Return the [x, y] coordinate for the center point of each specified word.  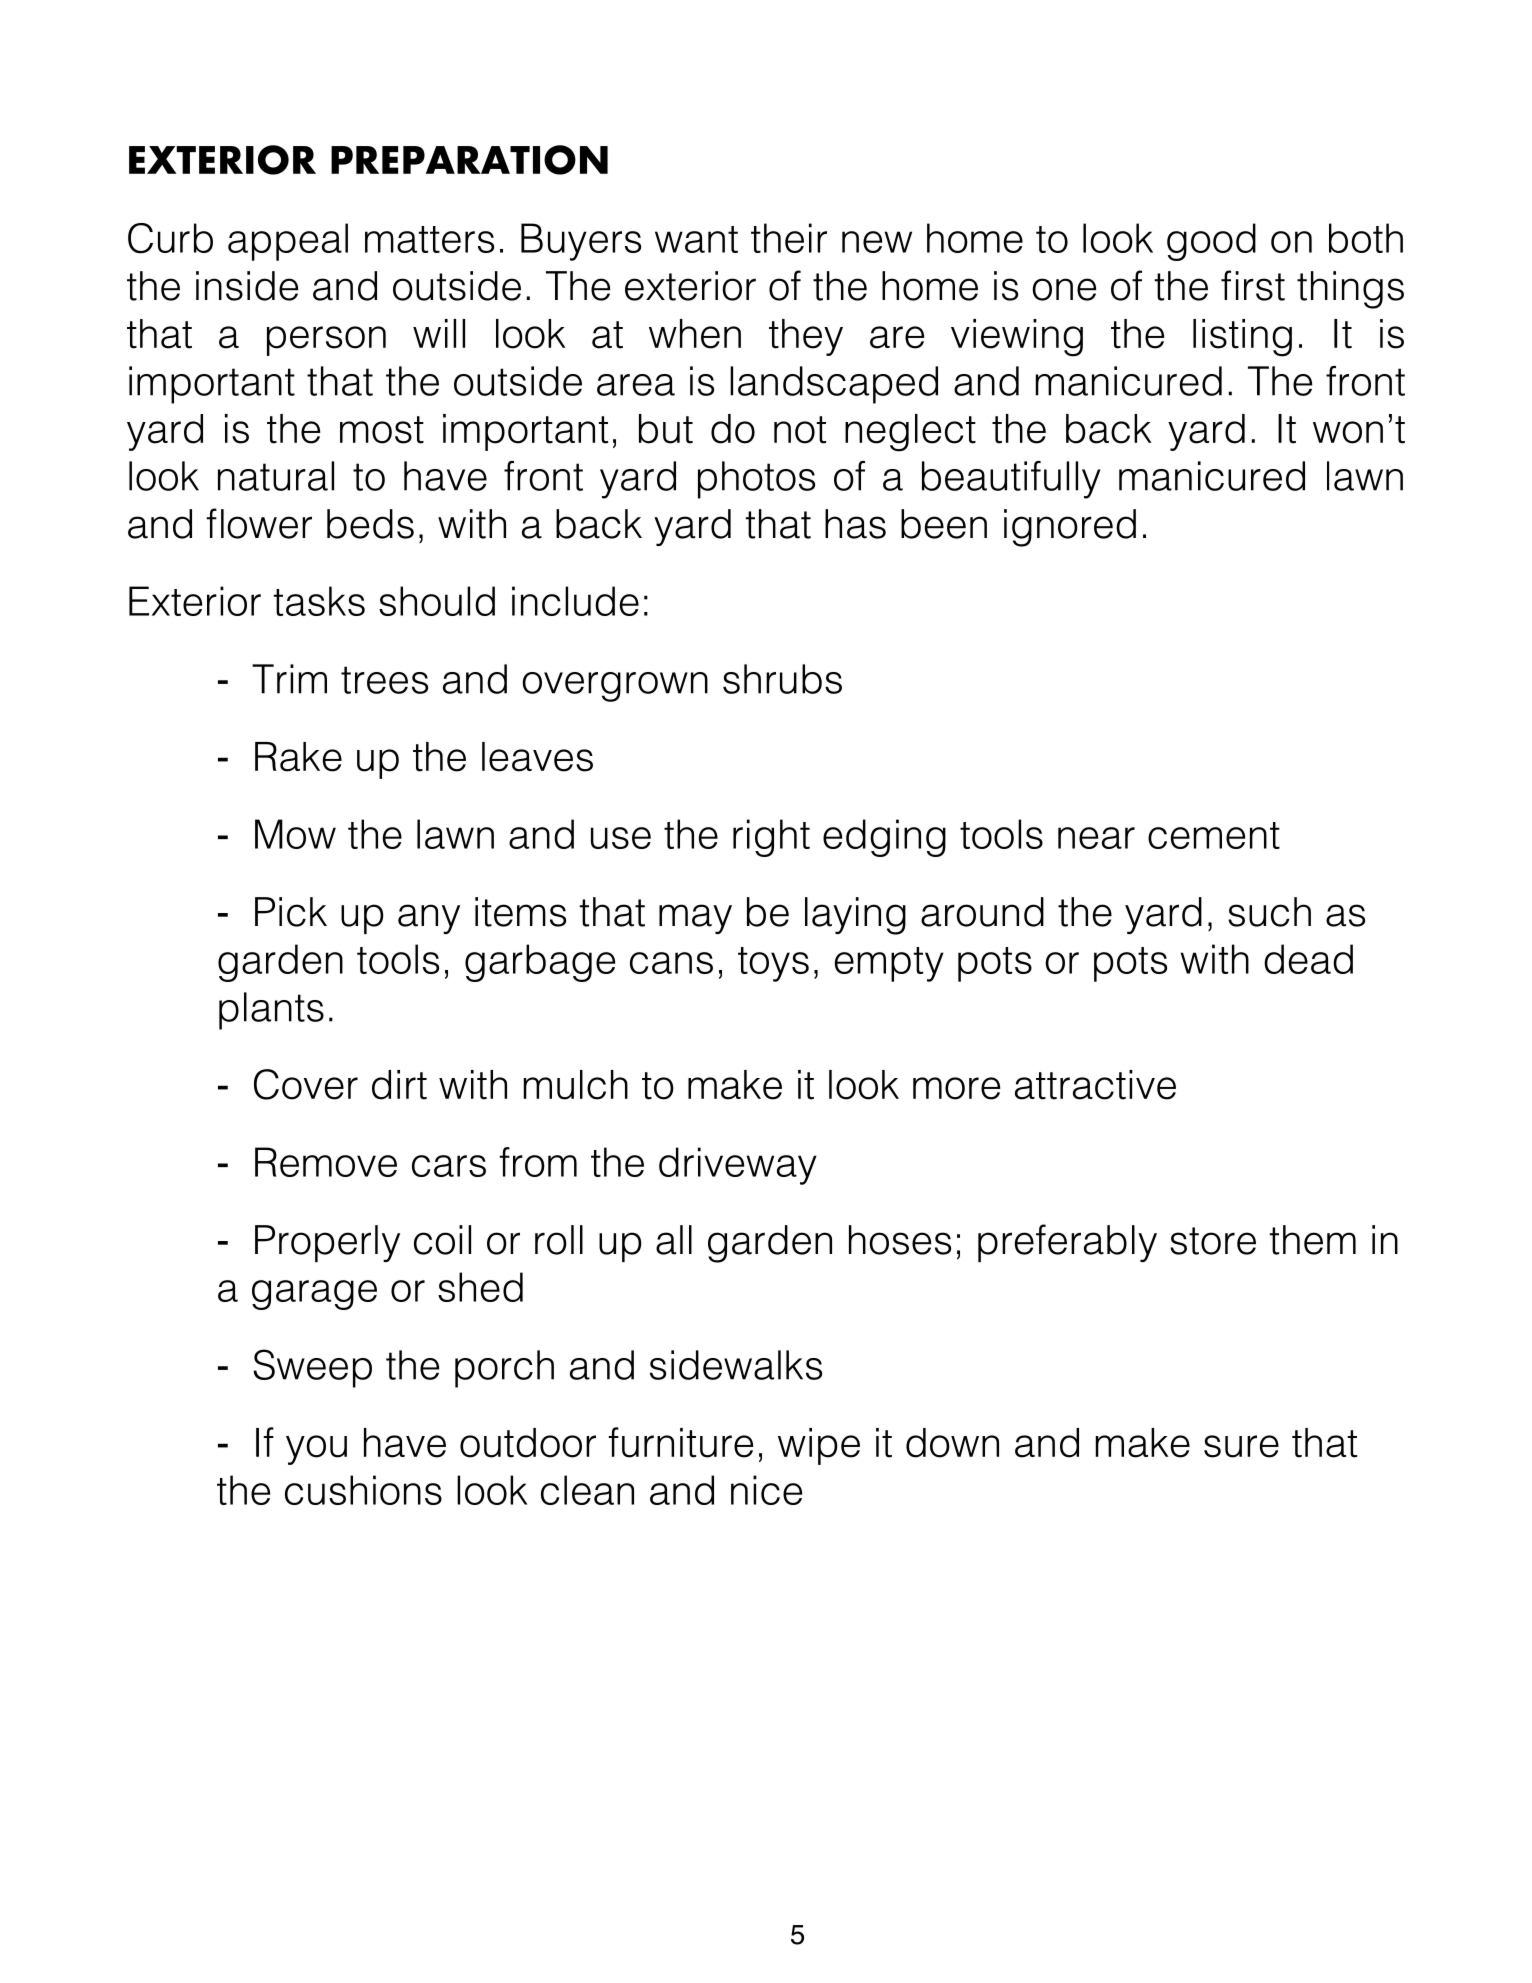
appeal [288, 242]
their [789, 238]
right [771, 838]
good [1211, 242]
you [316, 1450]
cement [1214, 835]
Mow [295, 834]
